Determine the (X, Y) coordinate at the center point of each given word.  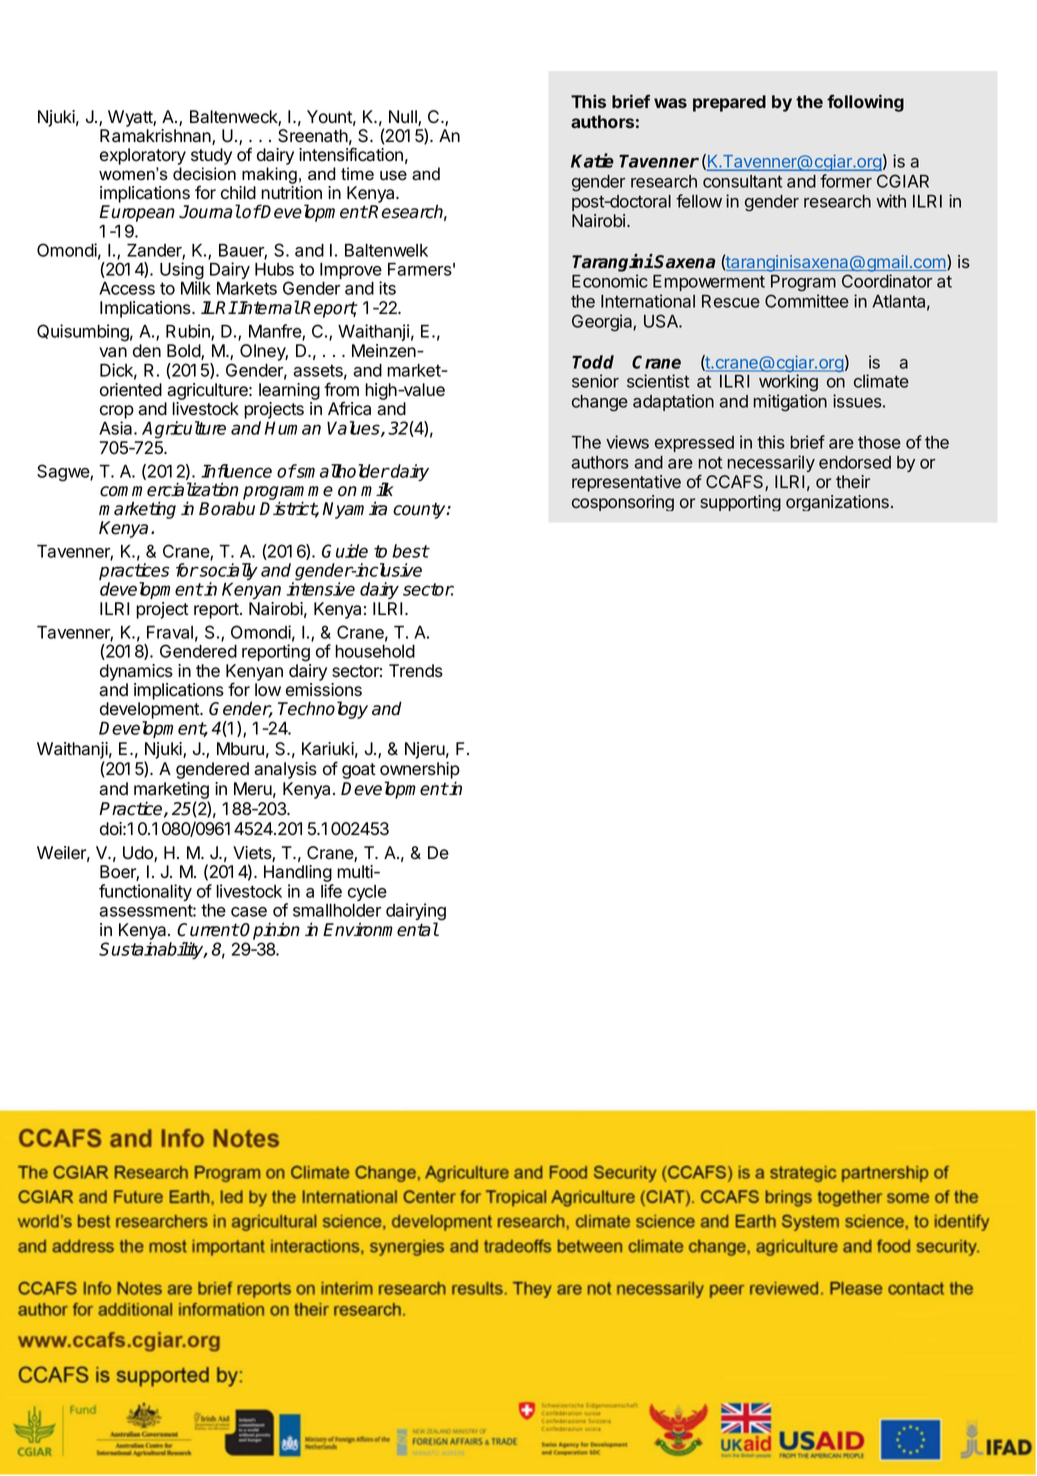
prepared (729, 103)
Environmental (381, 929)
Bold (184, 352)
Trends (416, 671)
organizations (837, 503)
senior (595, 381)
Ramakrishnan (156, 137)
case (249, 912)
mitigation (790, 403)
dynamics (136, 672)
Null (404, 118)
